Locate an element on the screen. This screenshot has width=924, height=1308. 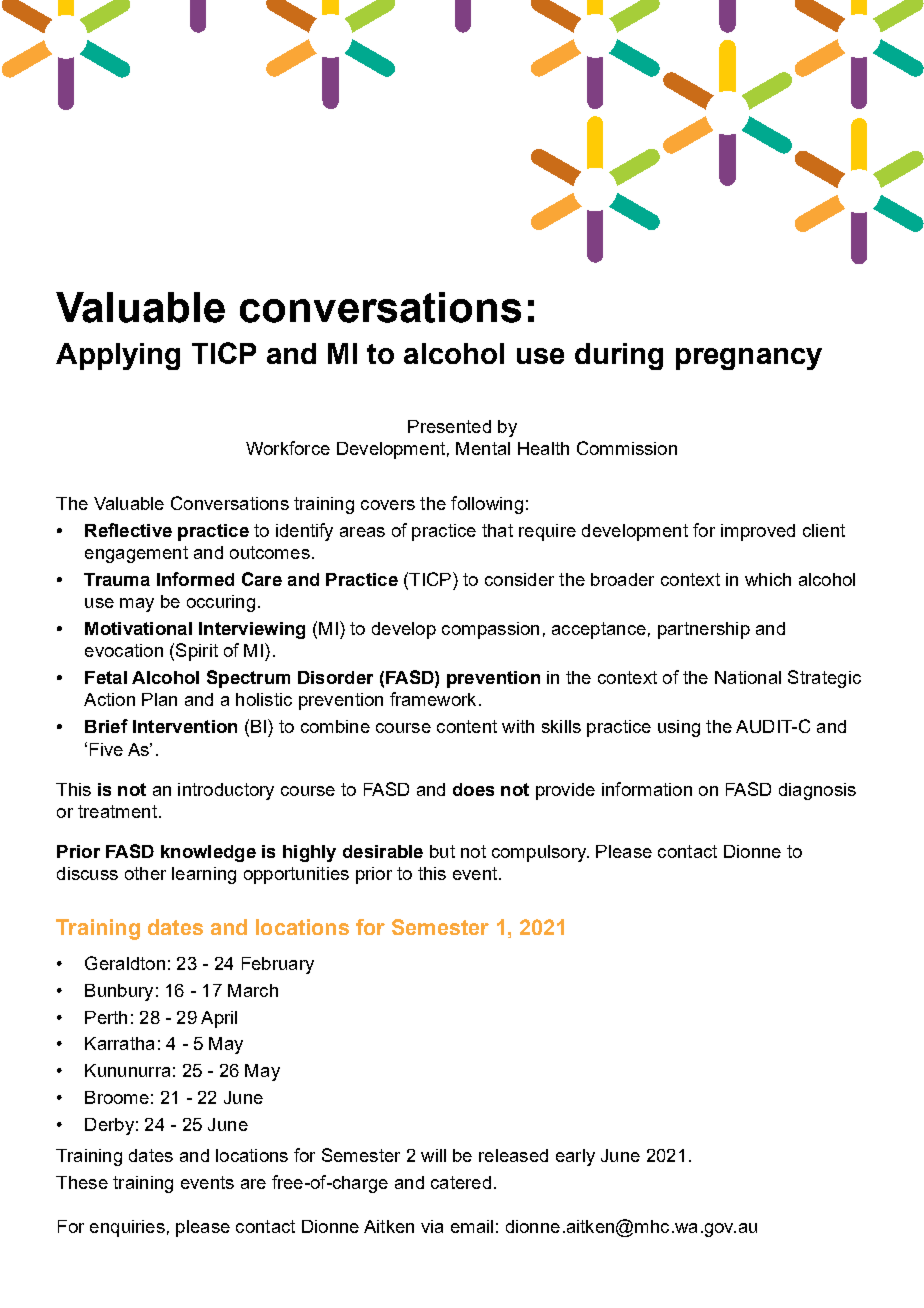
diagnosis is located at coordinates (817, 791).
